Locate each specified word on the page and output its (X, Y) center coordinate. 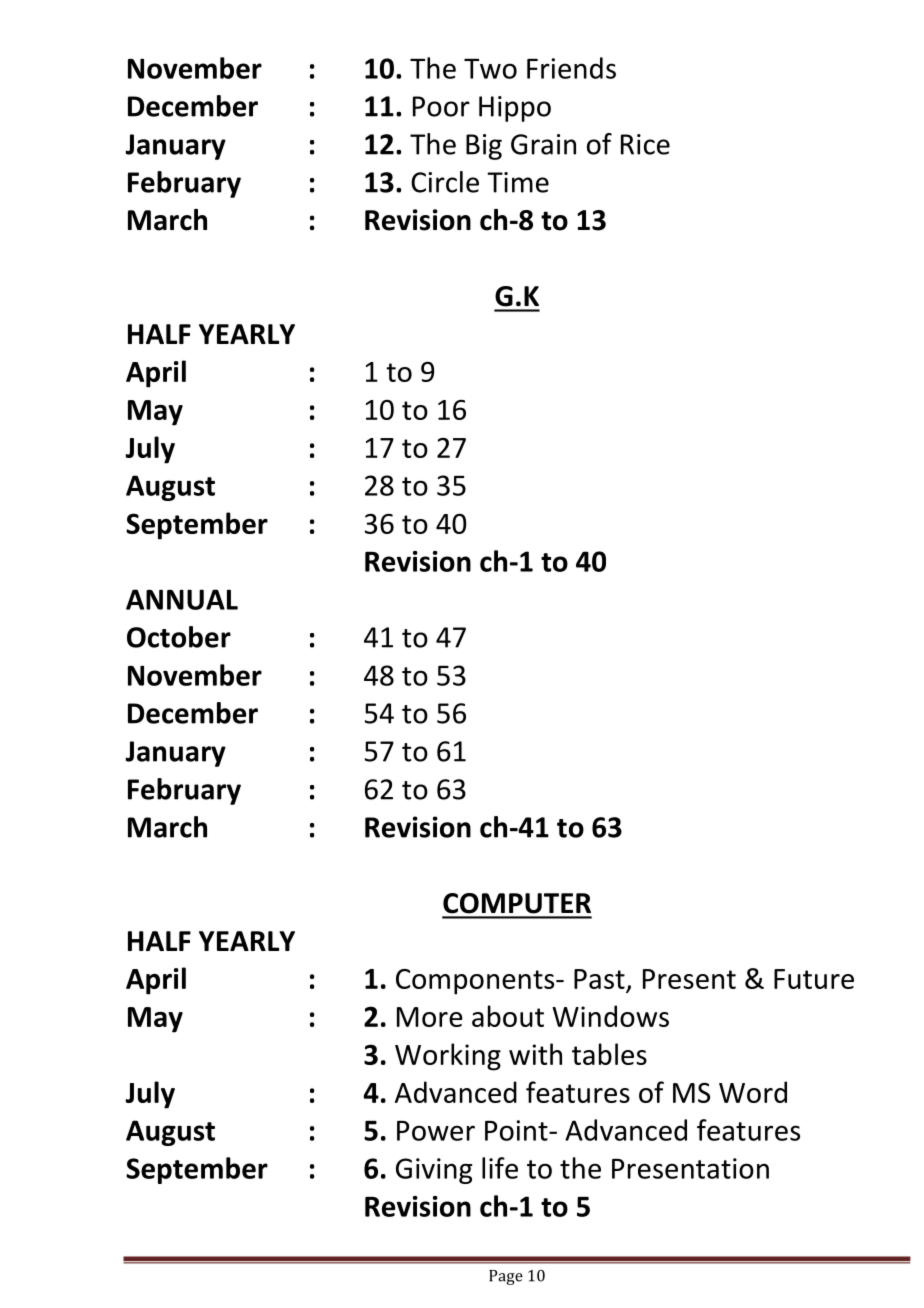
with (535, 1054)
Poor (441, 106)
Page (506, 1277)
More (430, 1017)
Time (518, 182)
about (508, 1016)
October (179, 637)
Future (814, 979)
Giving (434, 1171)
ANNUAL (182, 599)
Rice (645, 144)
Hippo (515, 109)
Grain (543, 144)
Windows (610, 1016)
